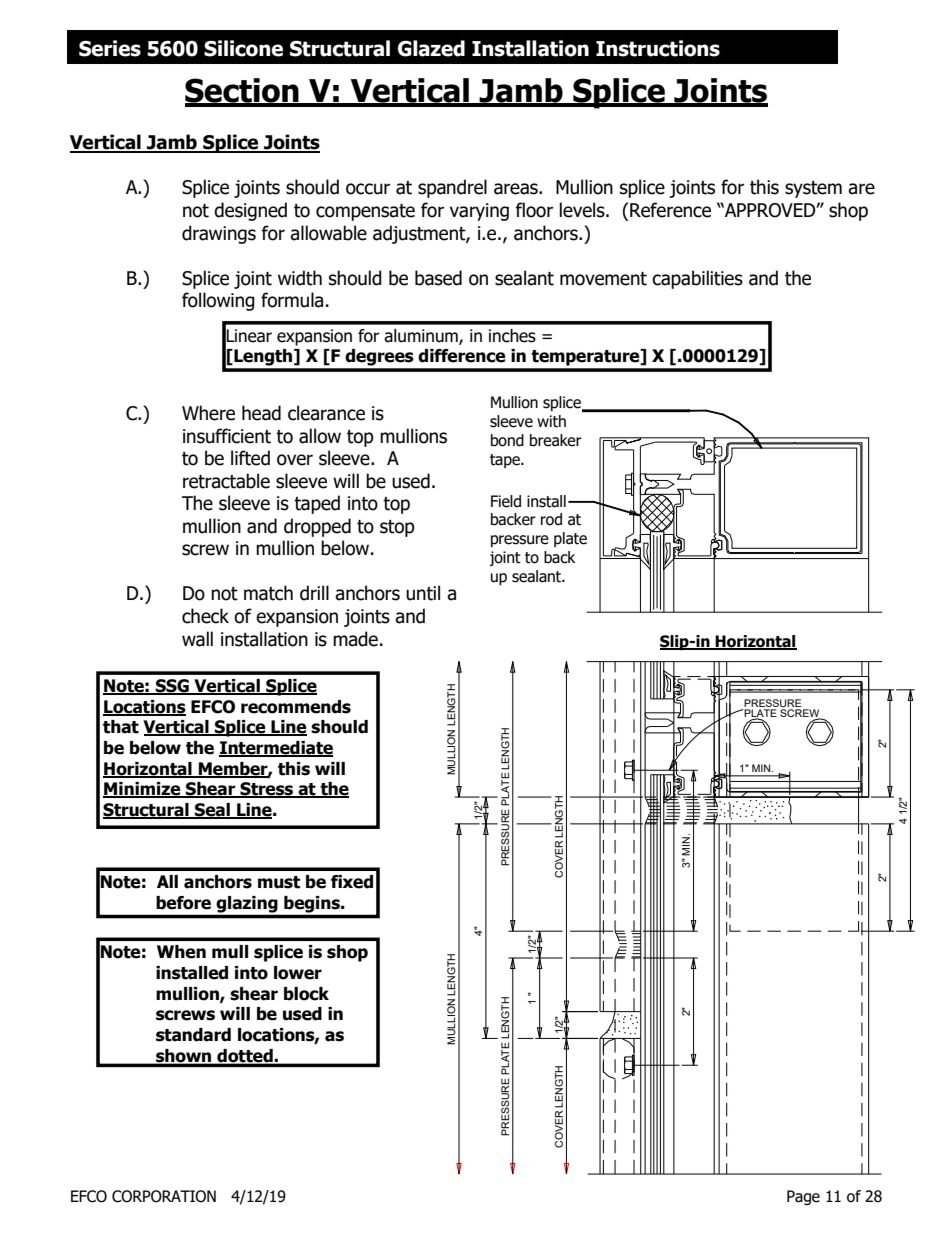  What do you see at coordinates (121, 727) in the image?
I see `that` at bounding box center [121, 727].
